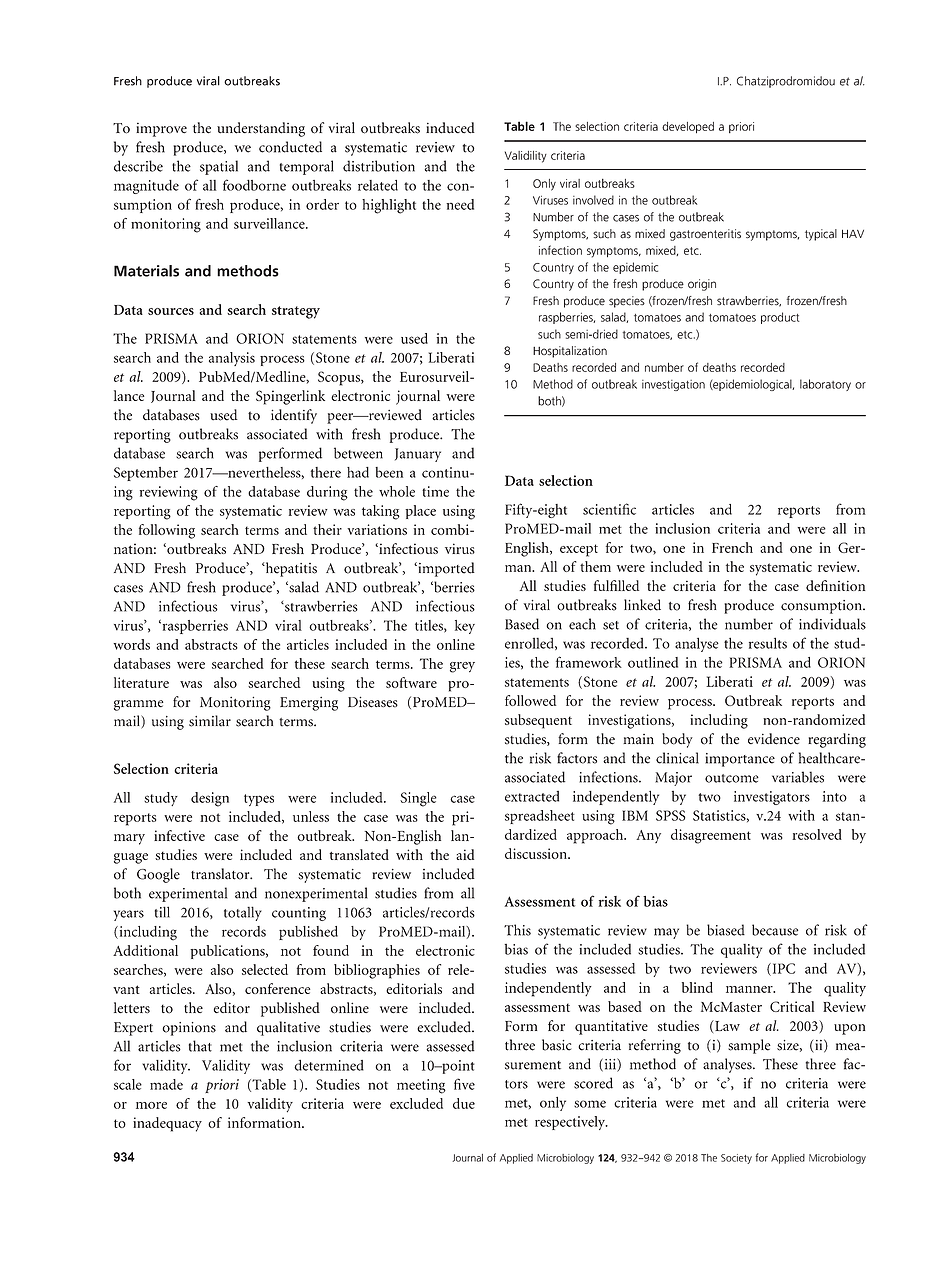  Describe the element at coordinates (465, 627) in the screenshot. I see `key` at that location.
